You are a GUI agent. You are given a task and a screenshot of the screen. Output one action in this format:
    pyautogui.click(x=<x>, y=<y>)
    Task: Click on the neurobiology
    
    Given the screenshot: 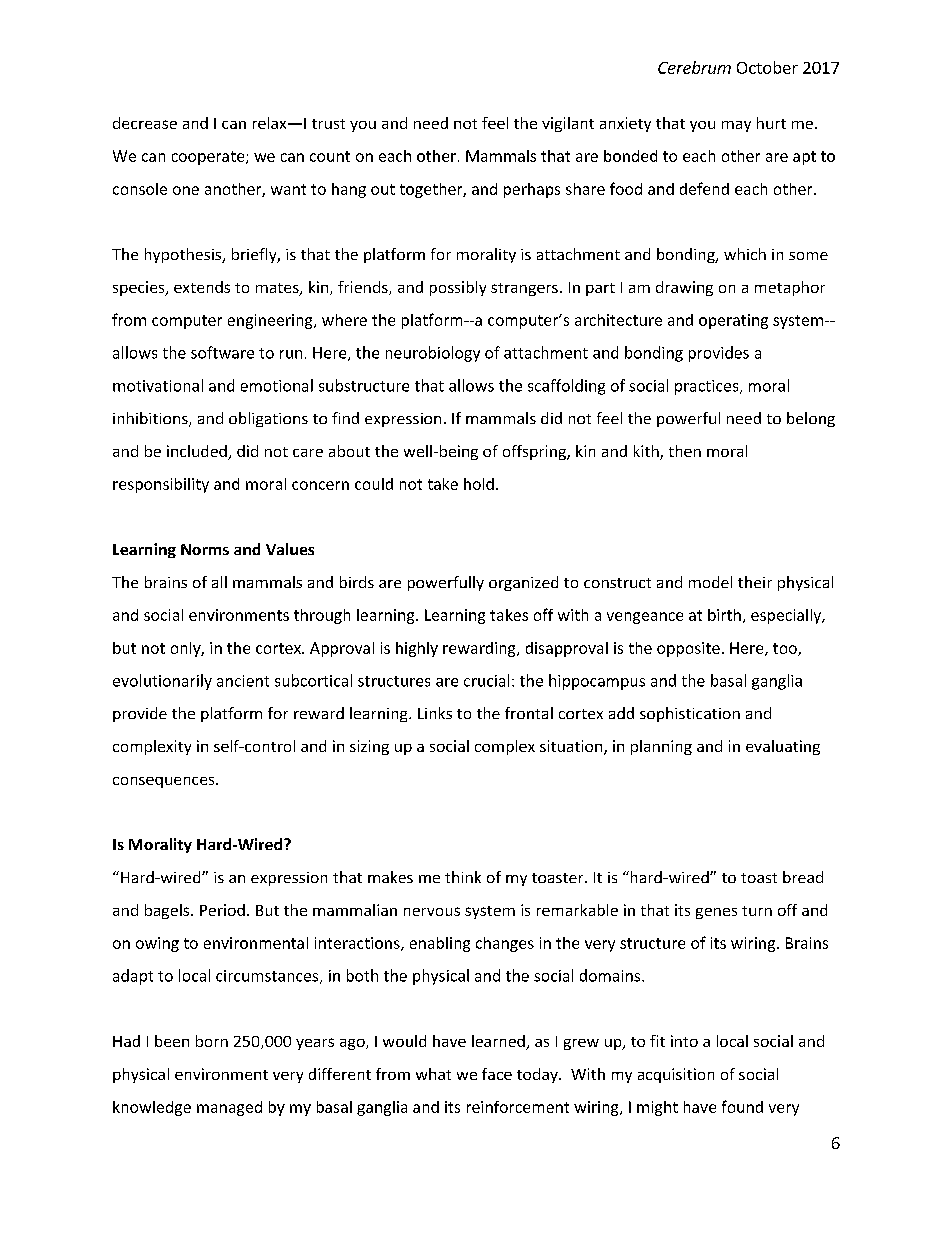 What is the action you would take?
    pyautogui.click(x=433, y=354)
